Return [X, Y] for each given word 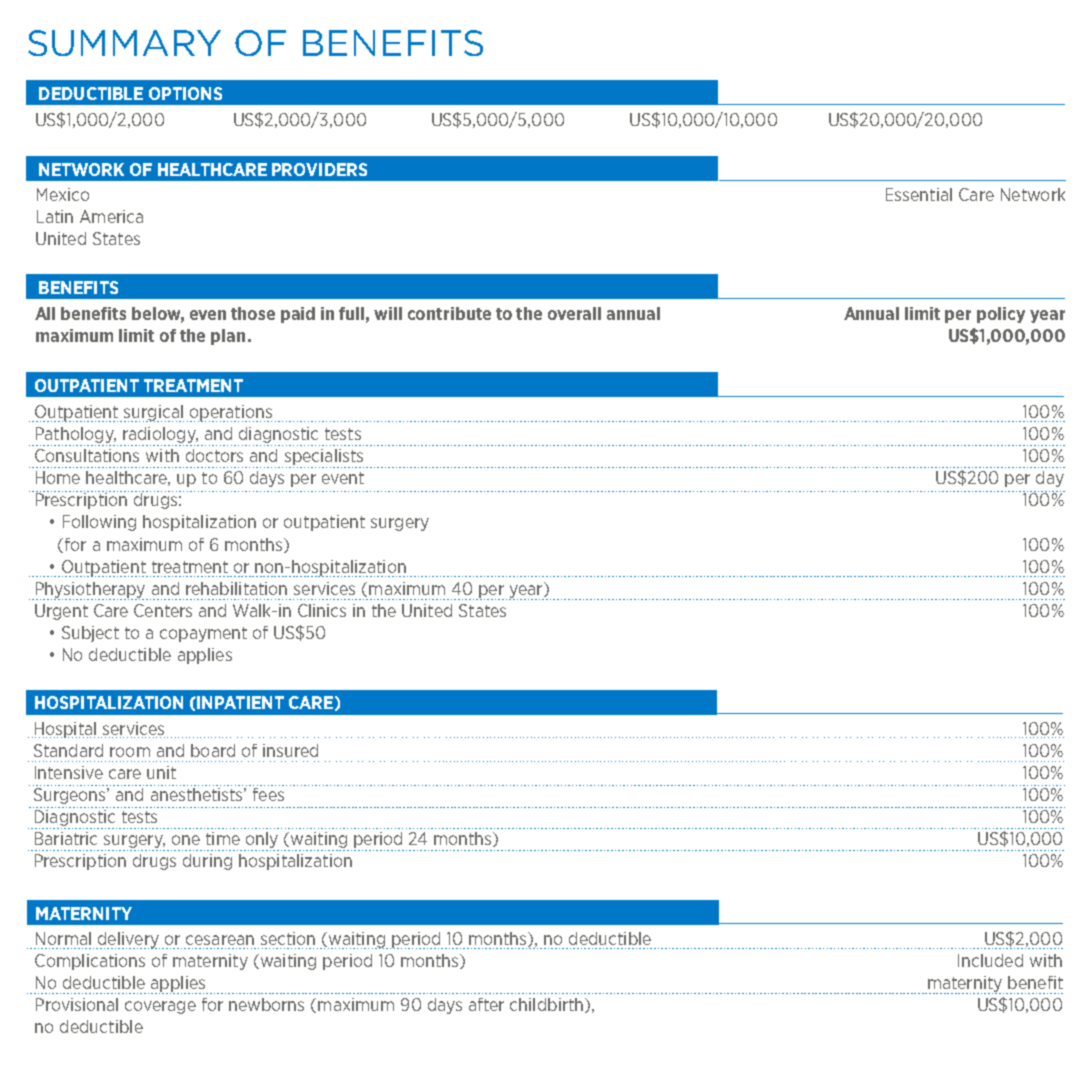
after [486, 1004]
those [253, 313]
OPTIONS [185, 93]
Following [99, 523]
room [130, 752]
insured [290, 750]
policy [1001, 315]
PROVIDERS [319, 169]
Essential [919, 194]
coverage [160, 1007]
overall [574, 313]
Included [990, 960]
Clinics [322, 610]
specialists [323, 458]
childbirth [548, 1005]
